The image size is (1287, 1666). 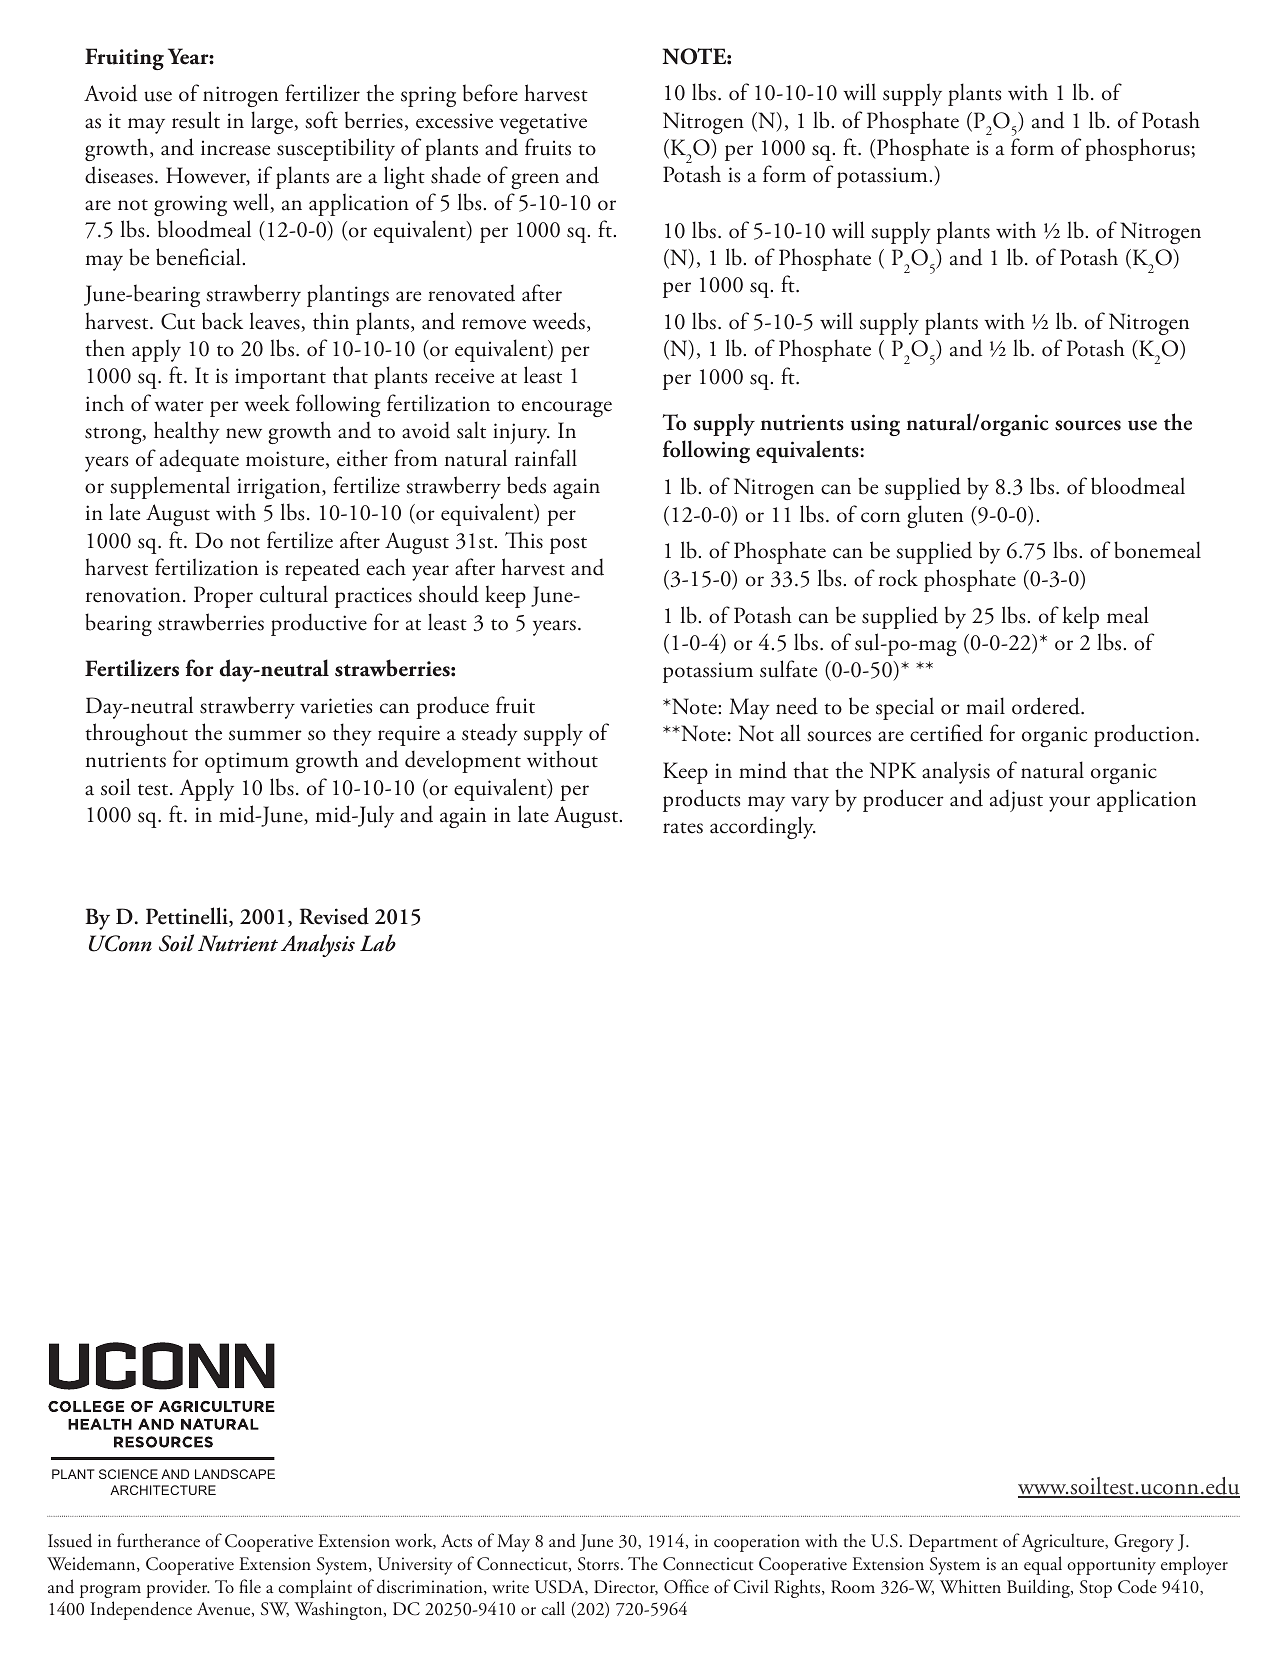 What do you see at coordinates (1069, 804) in the screenshot?
I see `your` at bounding box center [1069, 804].
